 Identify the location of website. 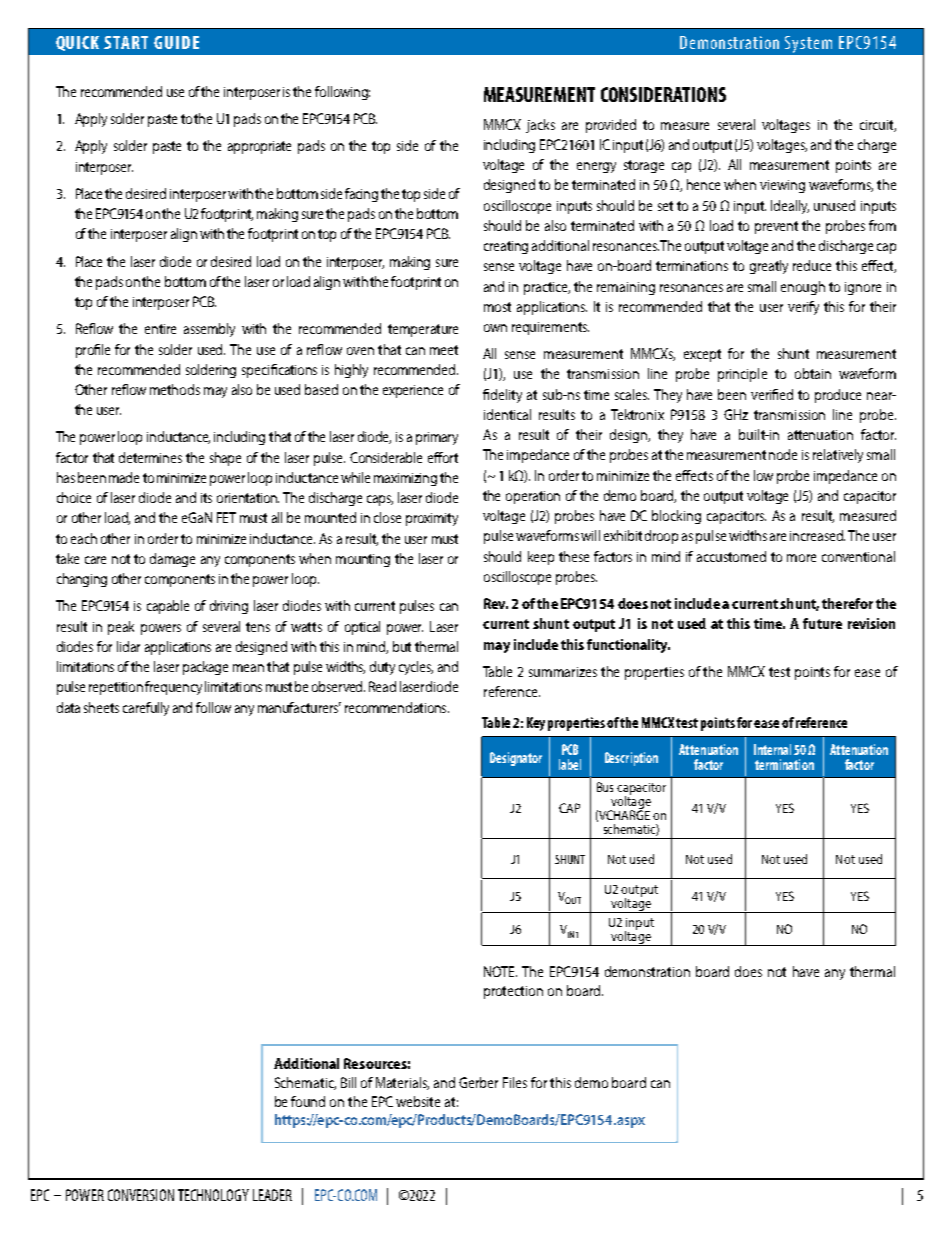
(418, 1101).
